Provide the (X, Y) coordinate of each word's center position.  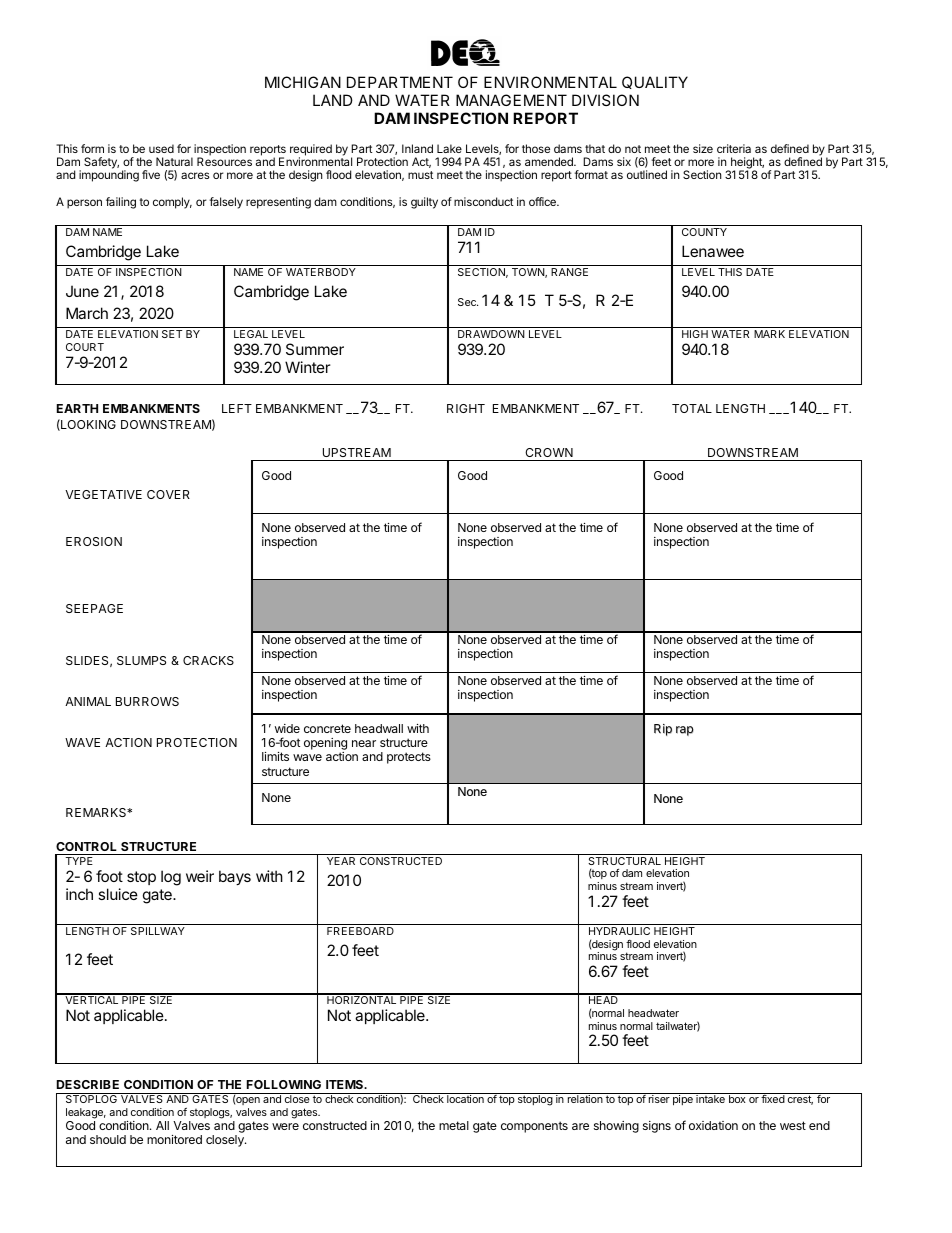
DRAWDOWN (491, 334)
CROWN (549, 452)
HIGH (695, 334)
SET (172, 334)
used (161, 148)
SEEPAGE (94, 608)
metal (454, 1125)
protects (409, 758)
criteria (734, 148)
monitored (174, 1139)
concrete (327, 728)
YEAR (341, 861)
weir (200, 876)
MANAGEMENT (511, 100)
